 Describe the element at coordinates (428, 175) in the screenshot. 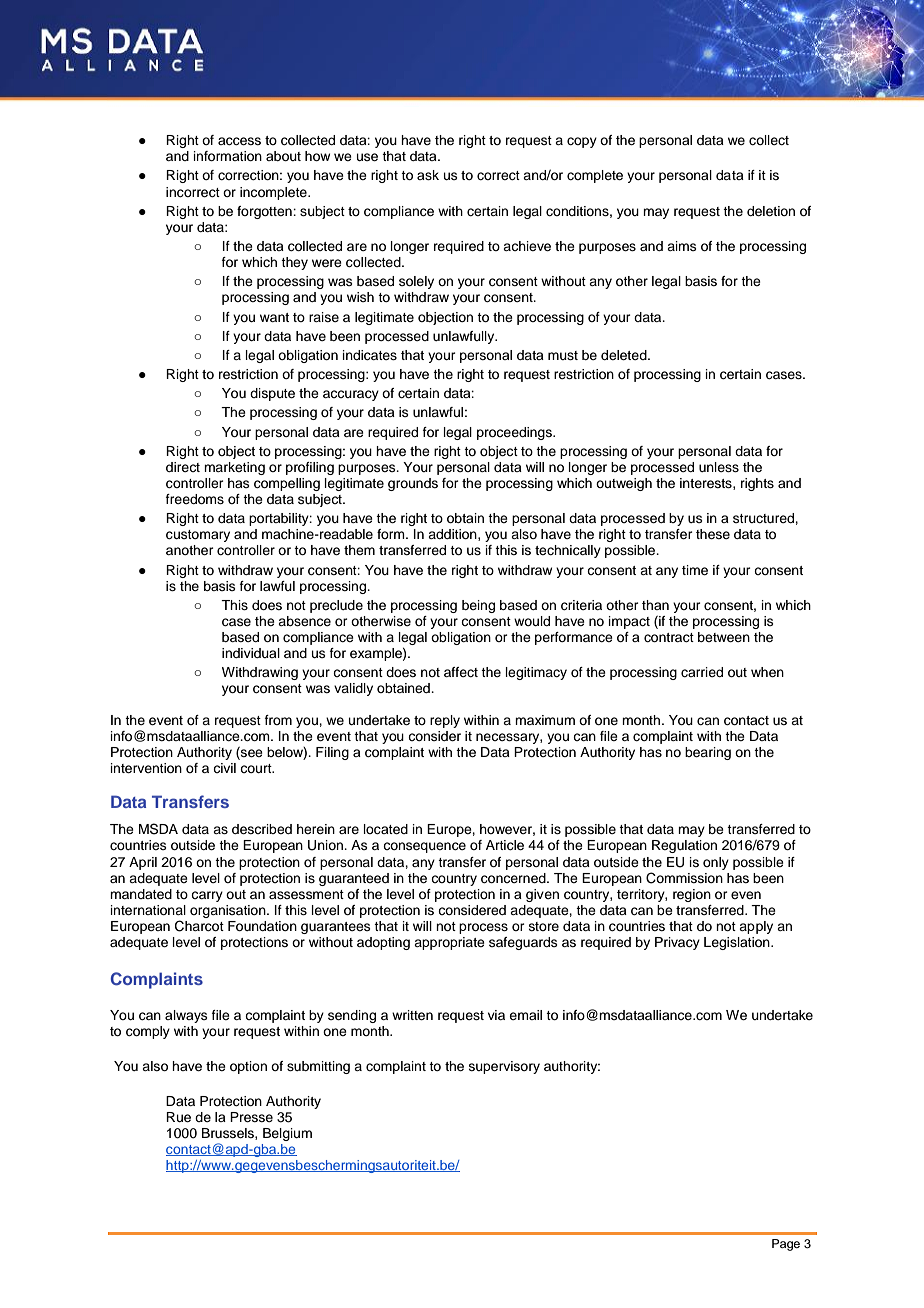

I see `ask` at that location.
